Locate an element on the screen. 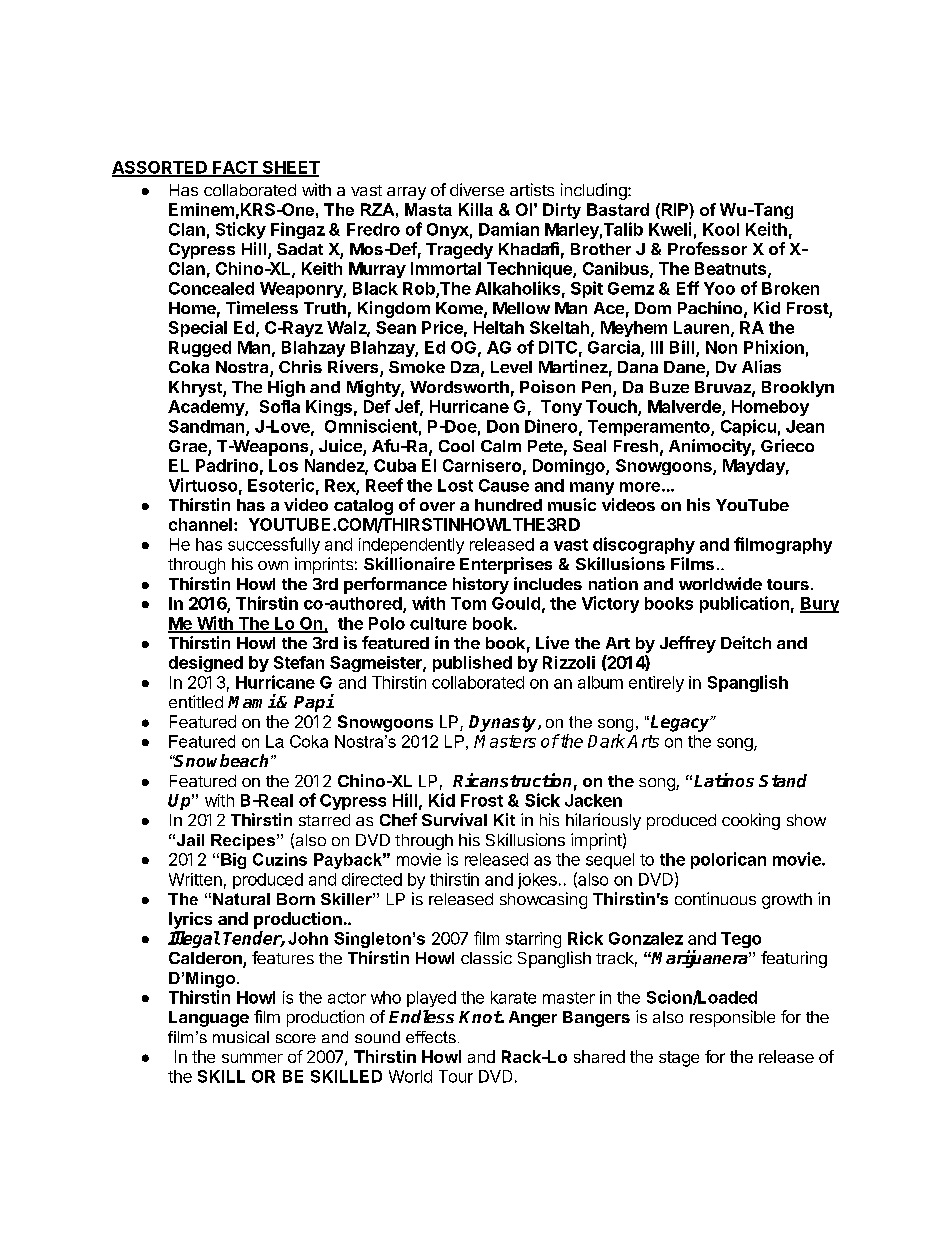  karate is located at coordinates (513, 997).
